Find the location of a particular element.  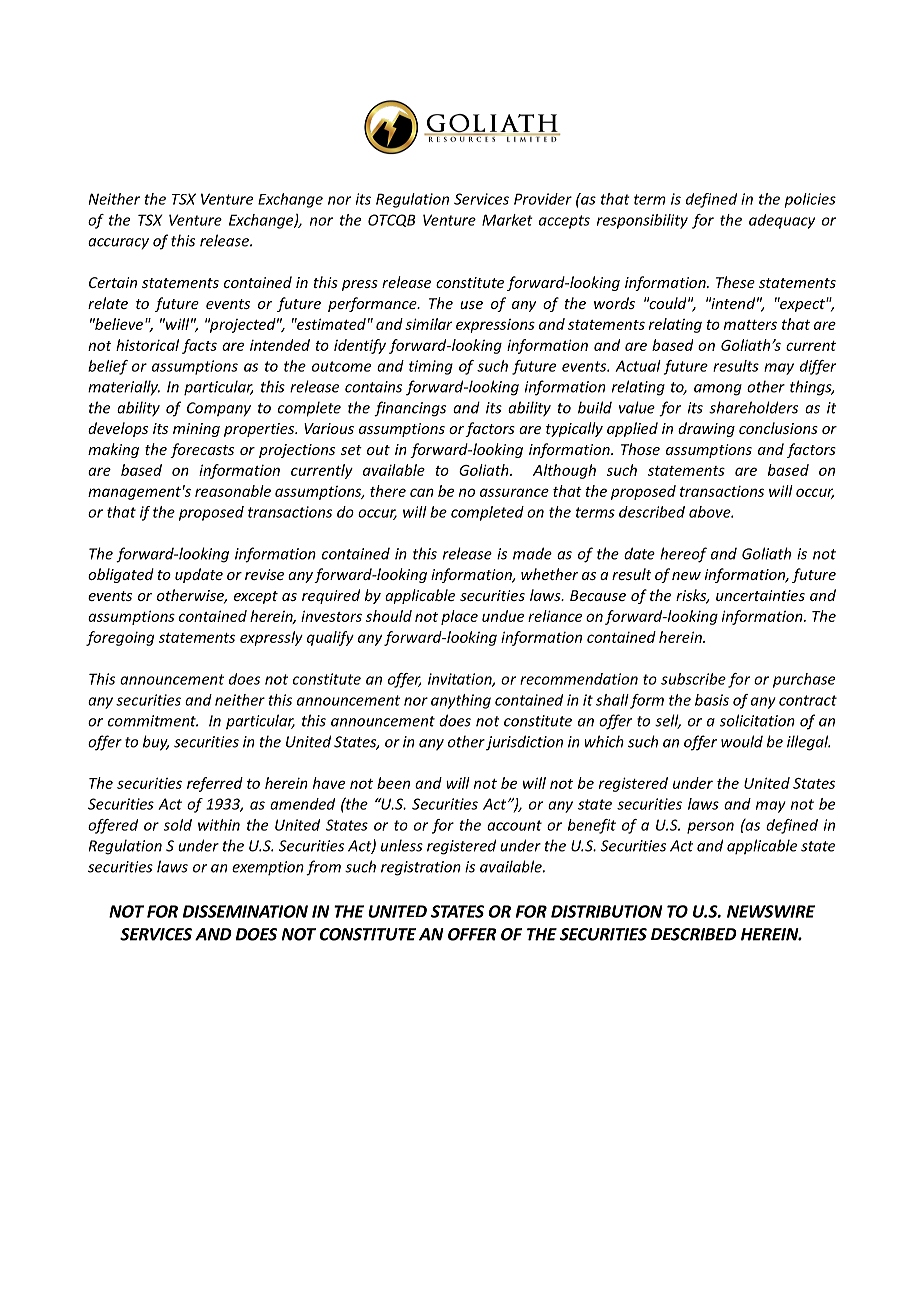

forecasts is located at coordinates (202, 450).
